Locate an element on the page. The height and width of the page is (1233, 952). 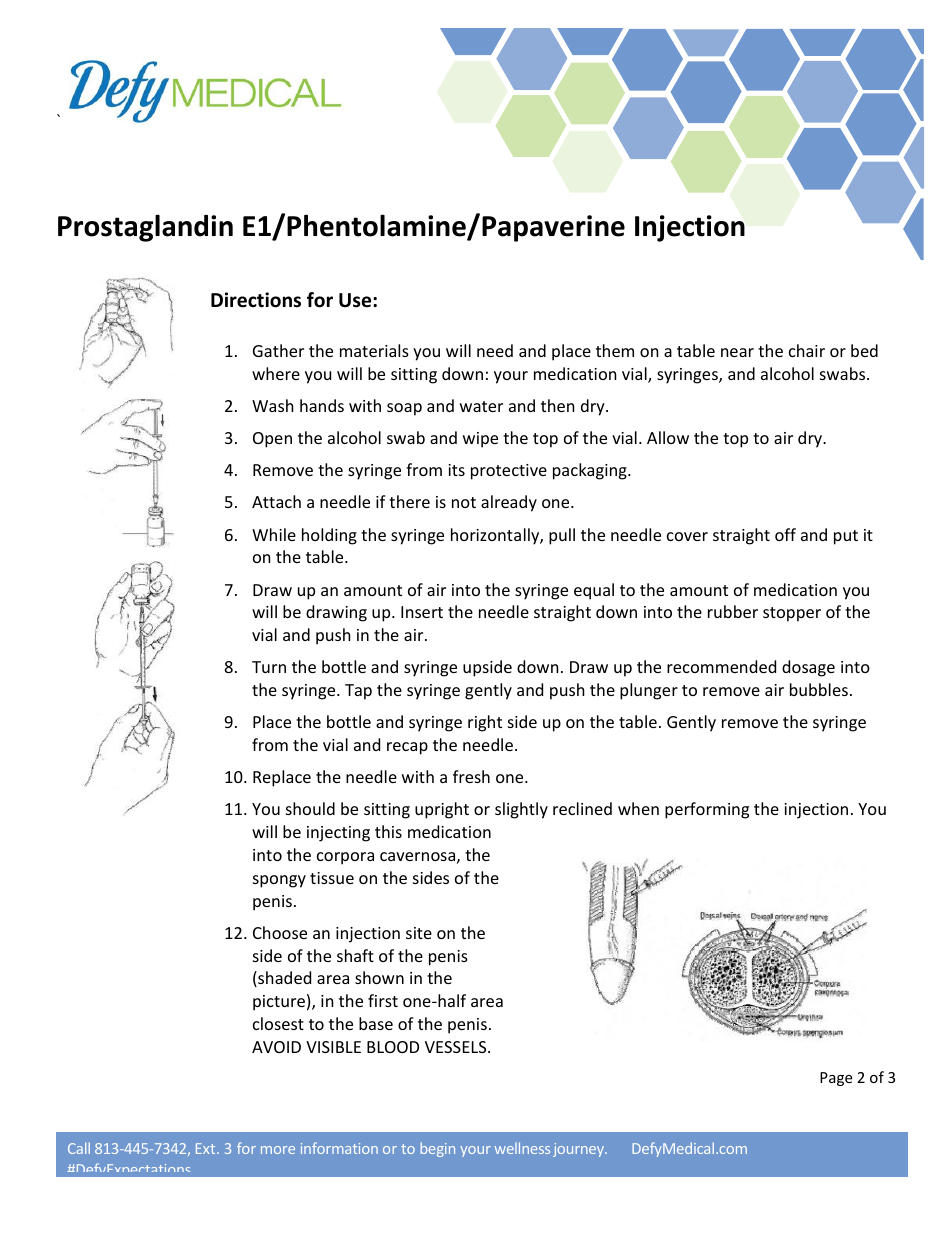
Insert is located at coordinates (422, 612).
